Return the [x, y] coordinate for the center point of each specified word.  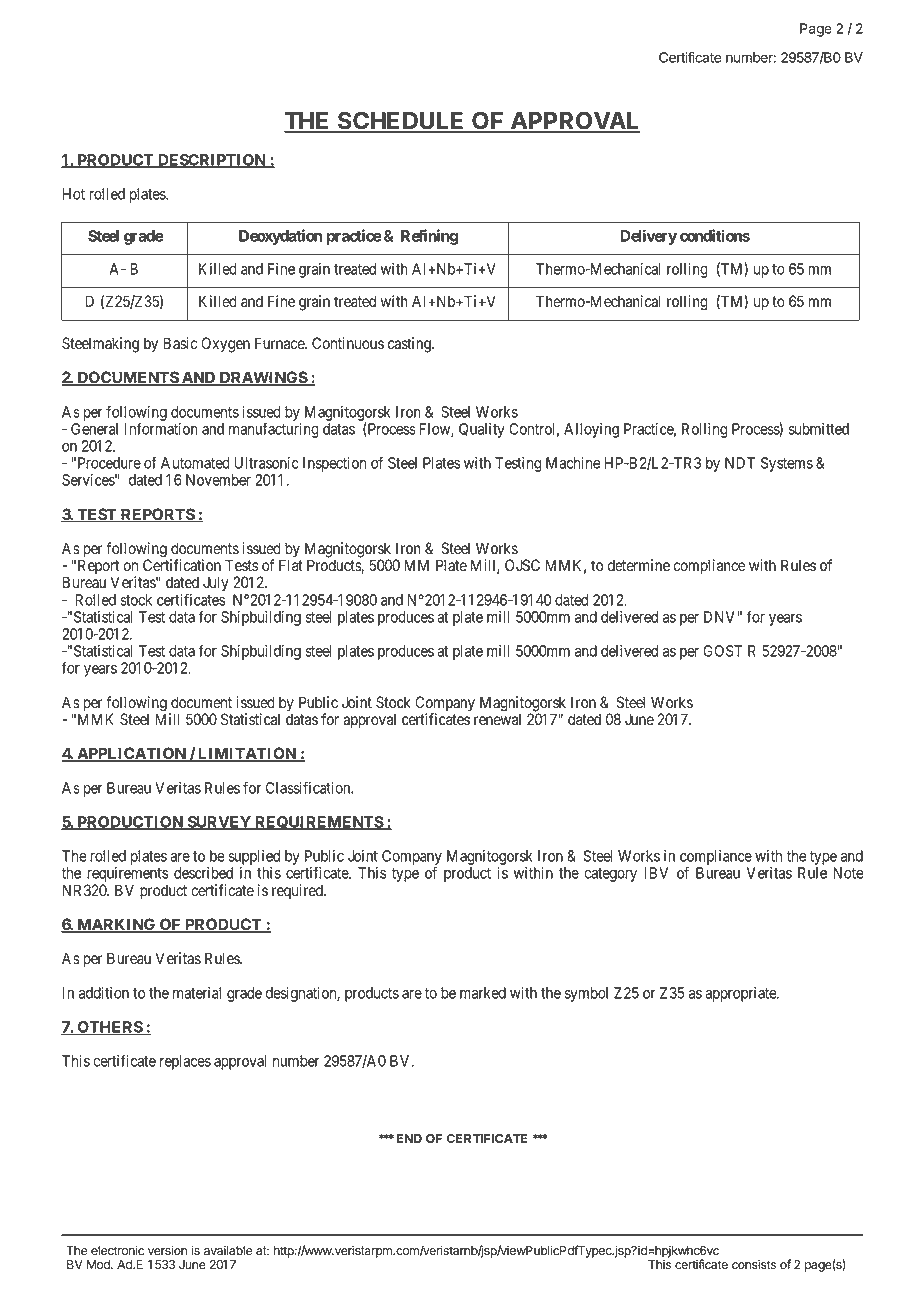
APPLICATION [131, 754]
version [167, 1250]
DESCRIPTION [212, 161]
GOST [722, 651]
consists [754, 1264]
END [409, 1138]
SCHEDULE [401, 121]
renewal [497, 719]
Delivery [648, 237]
